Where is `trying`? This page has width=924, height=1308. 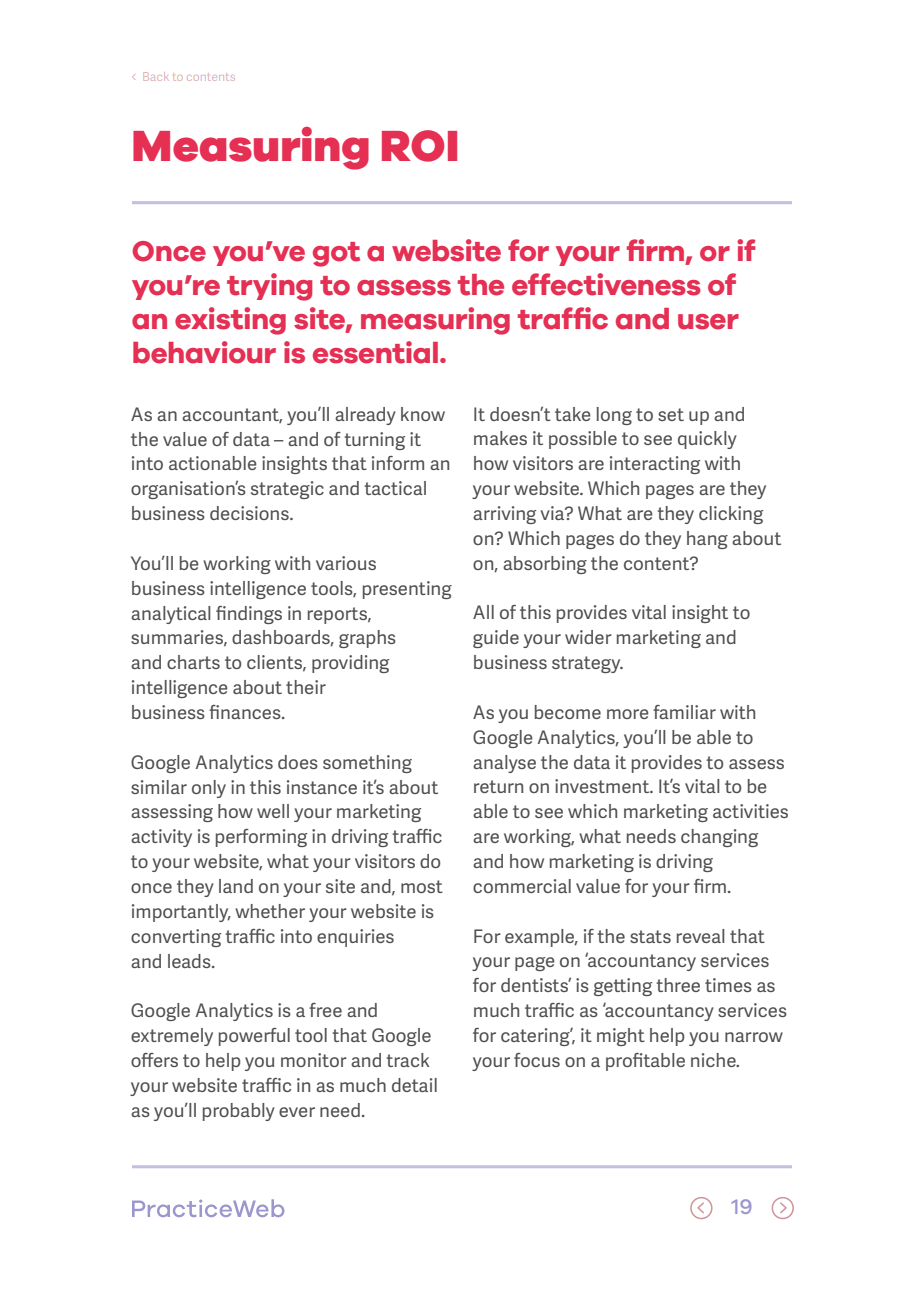 trying is located at coordinates (269, 287).
